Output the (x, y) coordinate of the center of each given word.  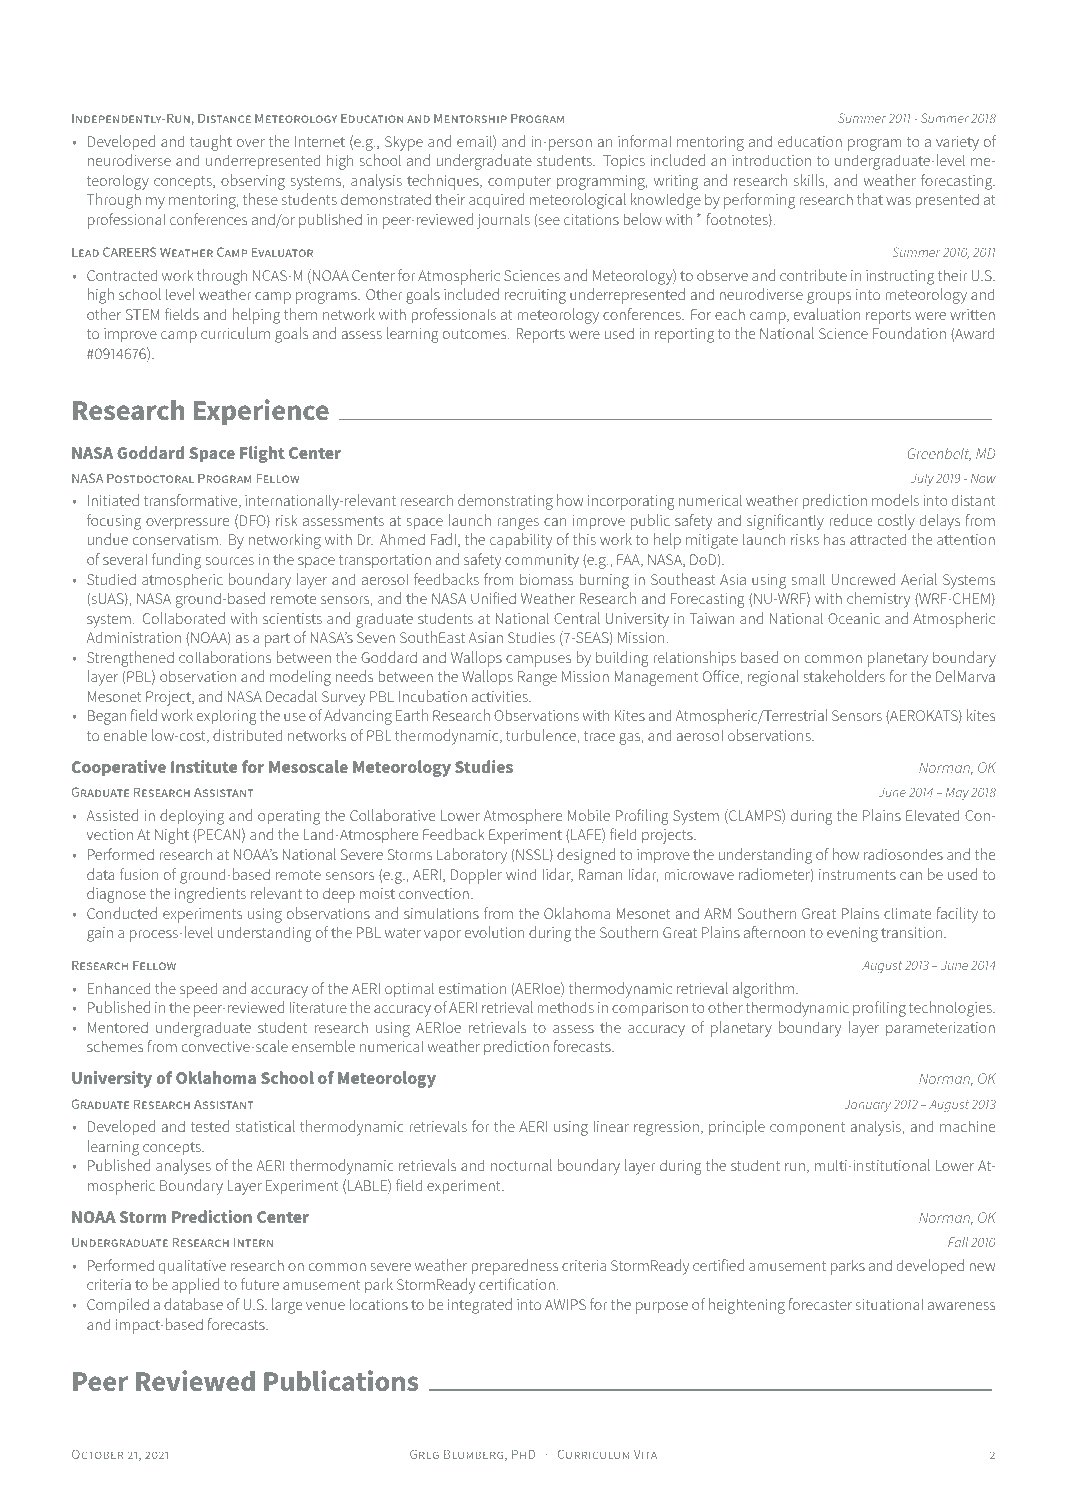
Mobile (589, 815)
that (870, 199)
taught (211, 143)
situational (889, 1304)
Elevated (933, 815)
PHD (523, 1454)
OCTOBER (97, 1454)
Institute (204, 766)
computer (519, 182)
